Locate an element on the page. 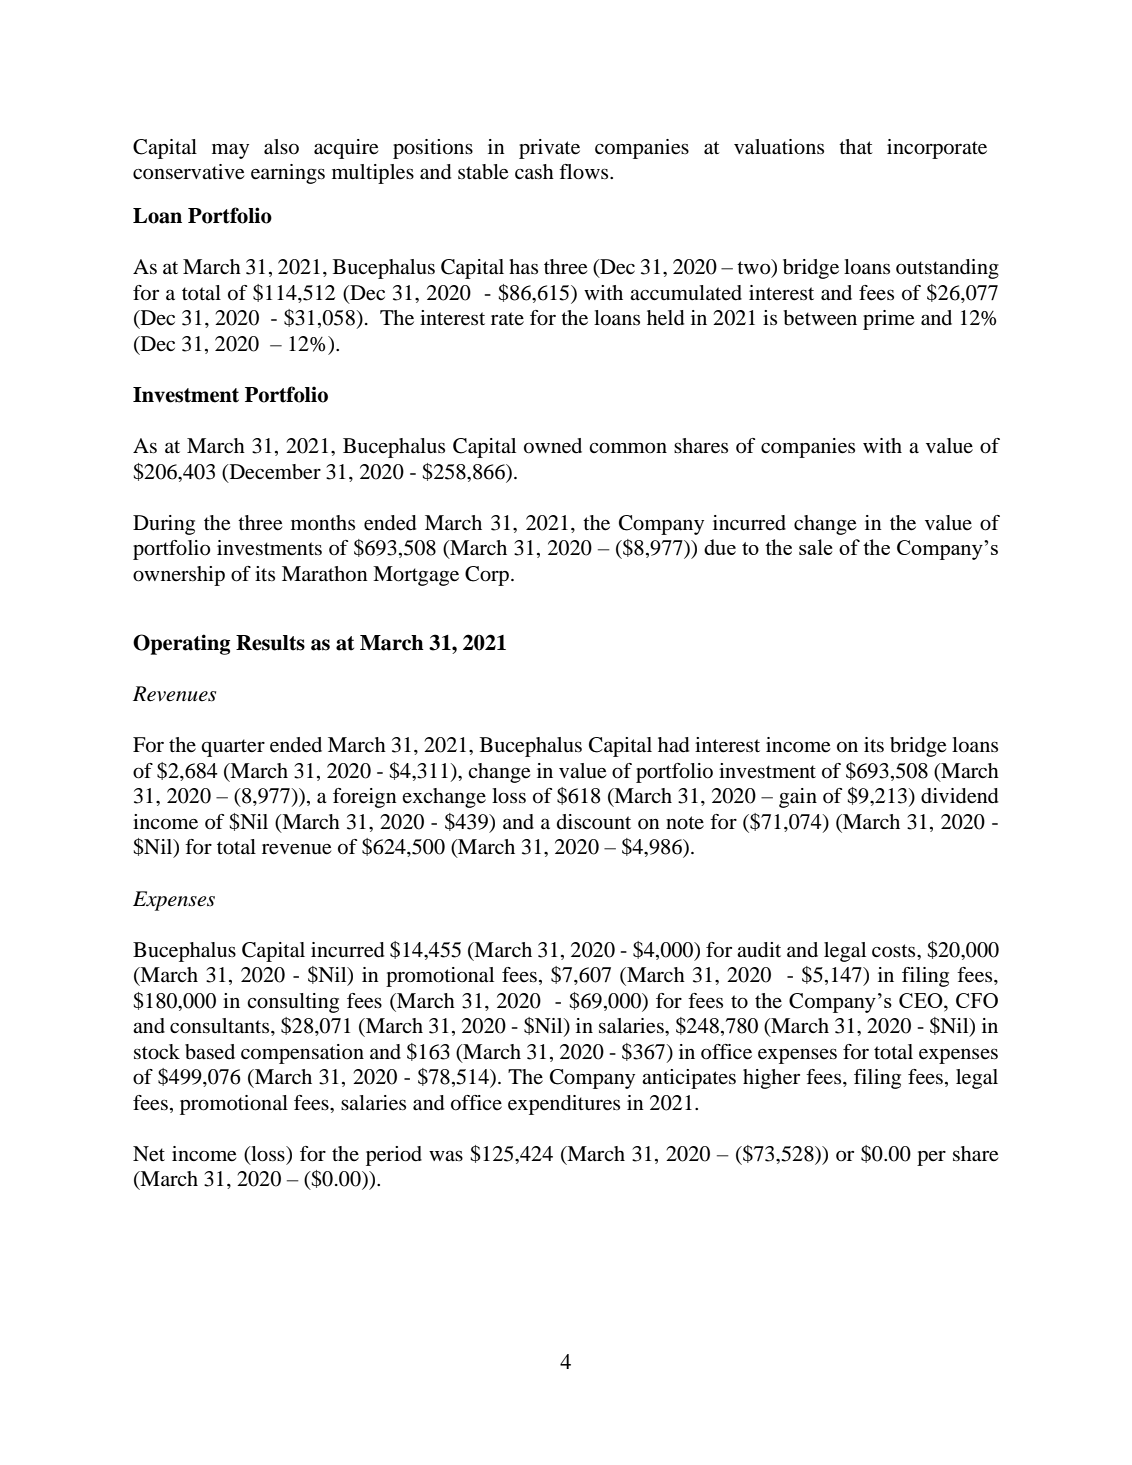 The image size is (1132, 1465). December is located at coordinates (274, 472).
